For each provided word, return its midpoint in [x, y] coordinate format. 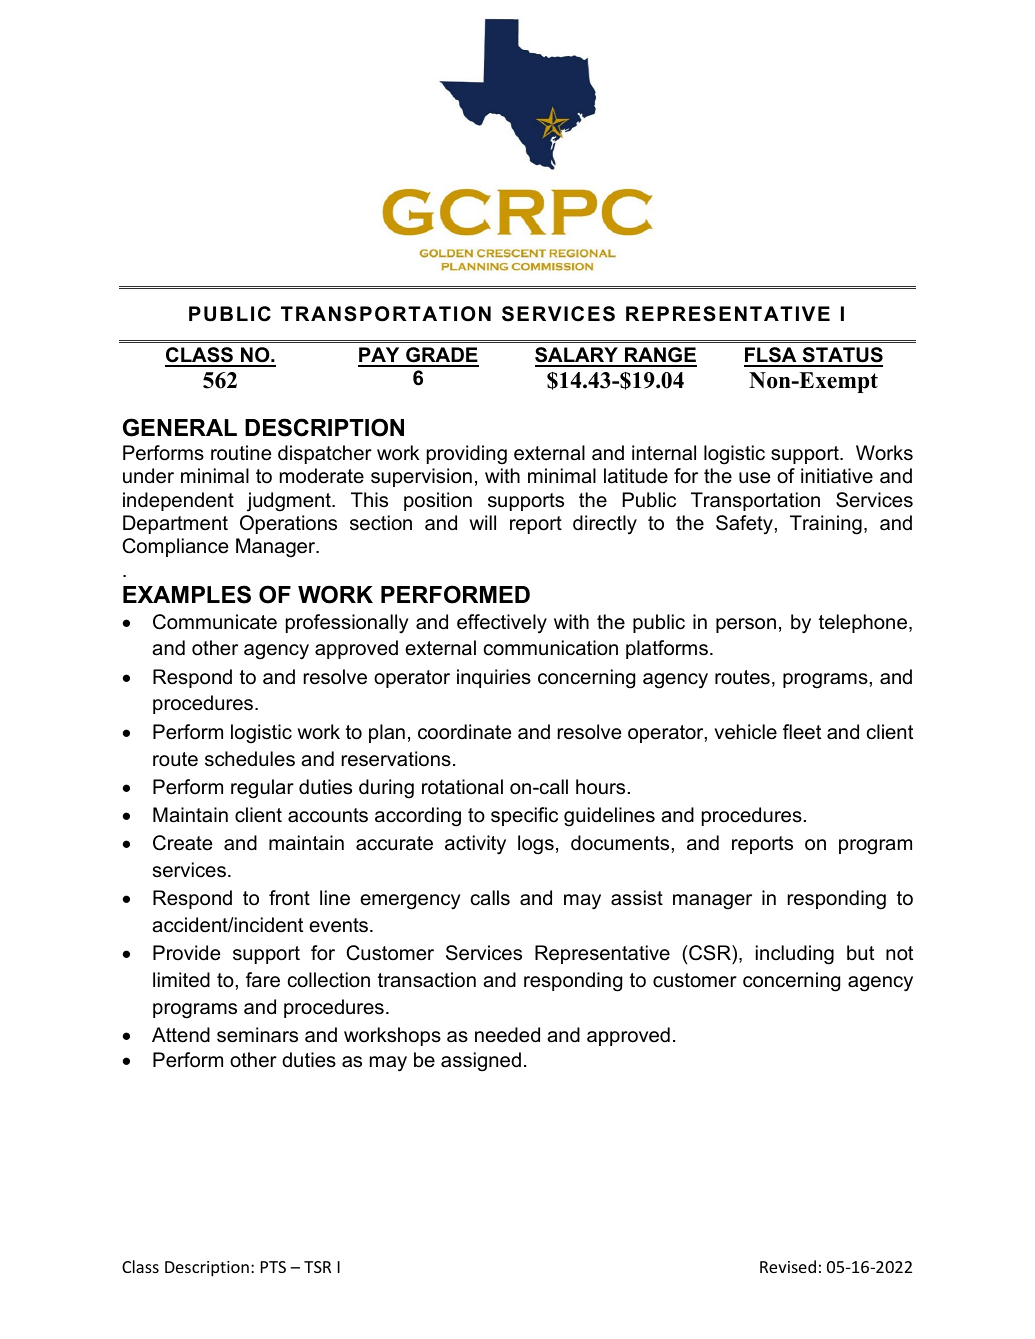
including [795, 955]
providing [467, 455]
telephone [864, 623]
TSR [317, 1267]
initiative [837, 476]
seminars [257, 1035]
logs [536, 845]
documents [620, 843]
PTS [273, 1267]
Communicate [215, 622]
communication [551, 648]
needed [507, 1035]
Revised [788, 1266]
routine [241, 453]
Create [182, 843]
